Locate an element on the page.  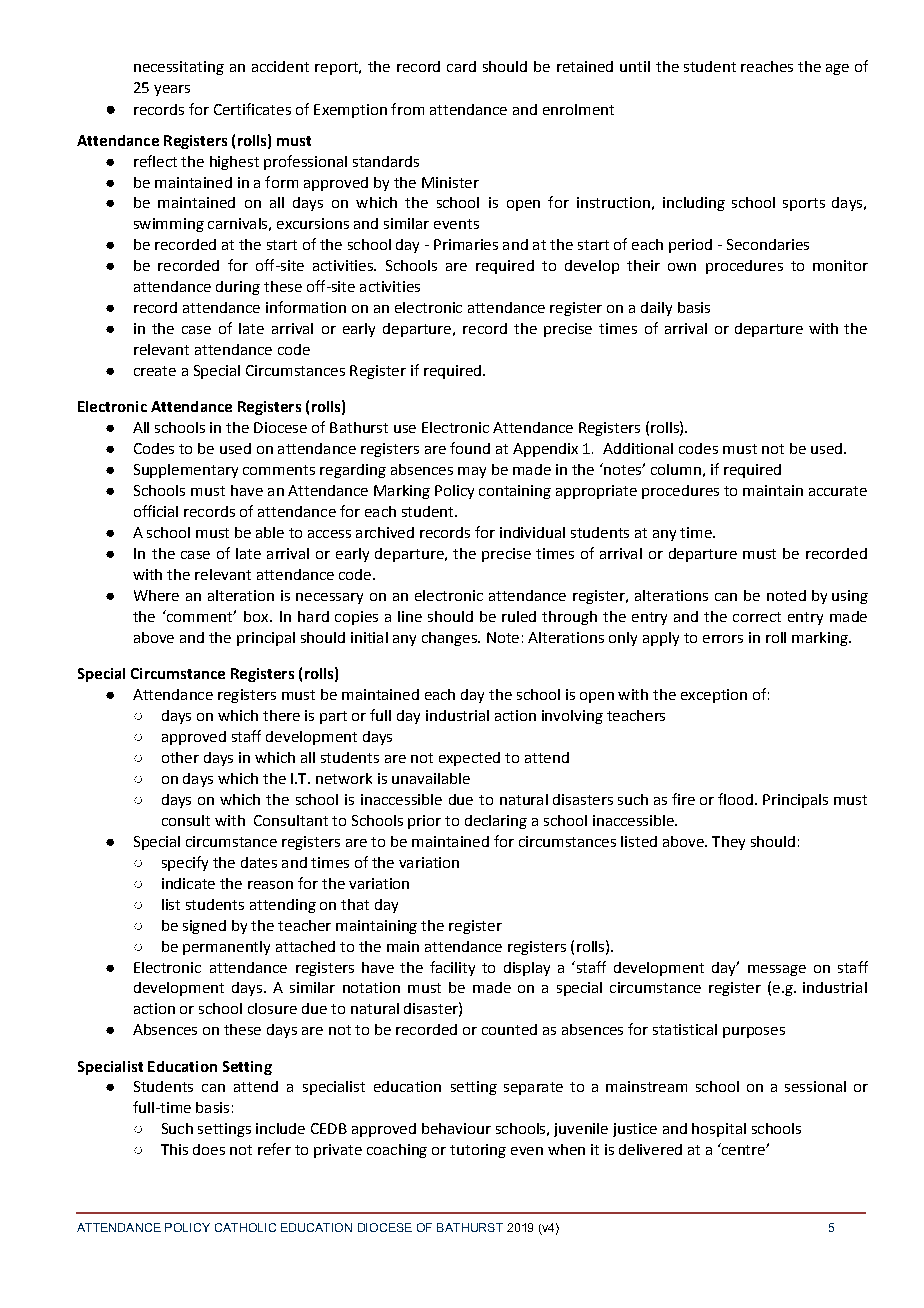
Certificates is located at coordinates (252, 109).
